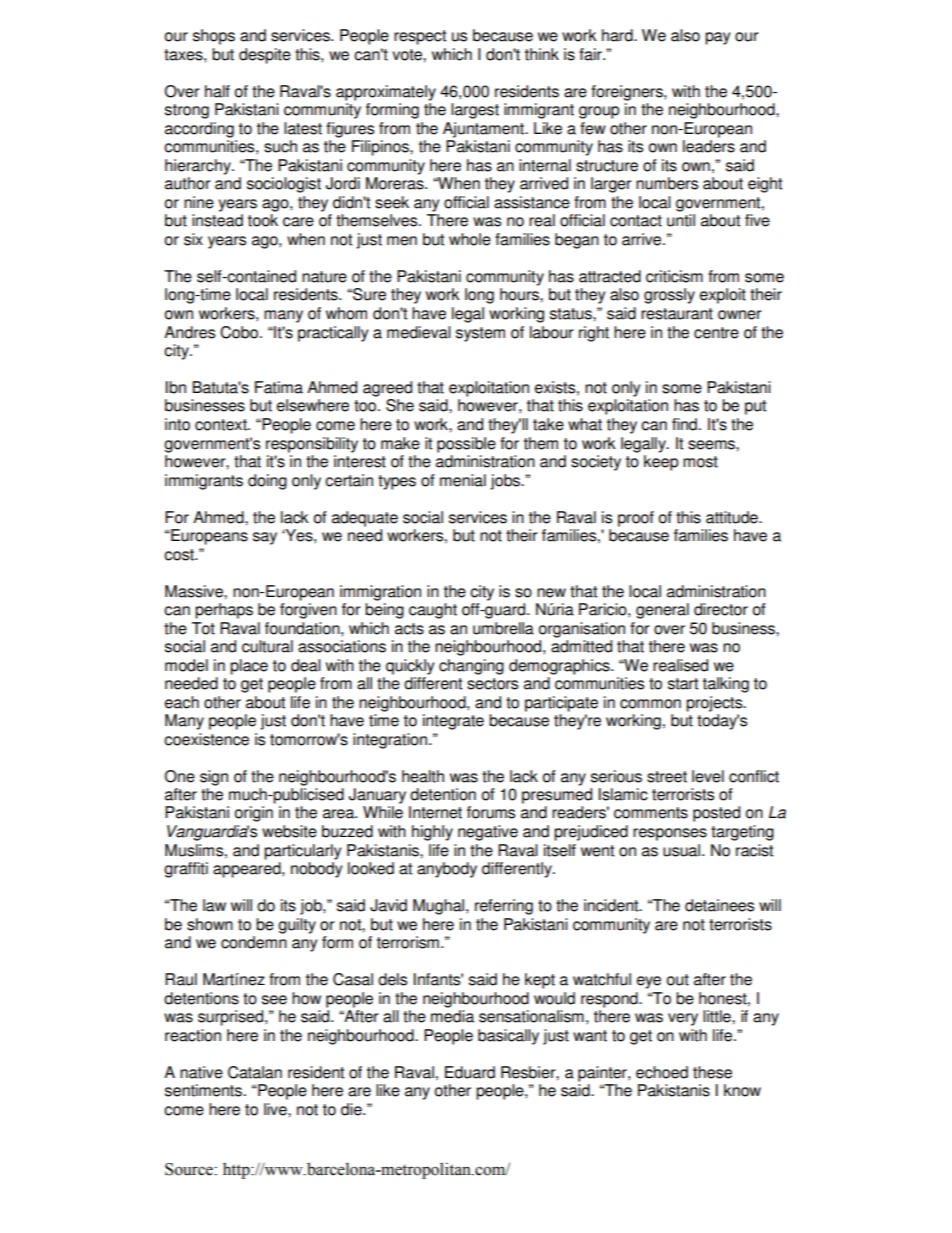  I want to click on context, so click(222, 425).
